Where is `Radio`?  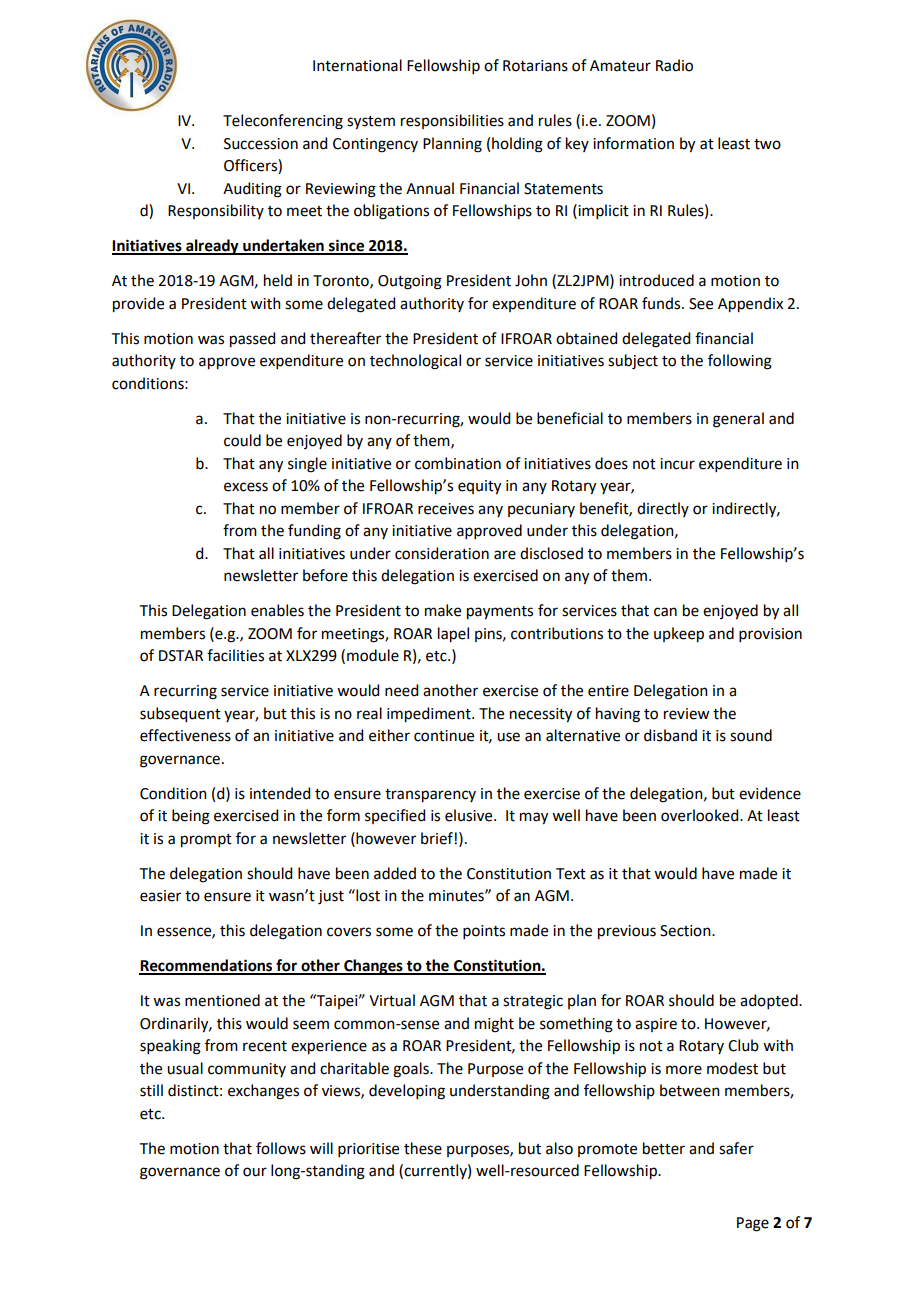
Radio is located at coordinates (674, 65).
